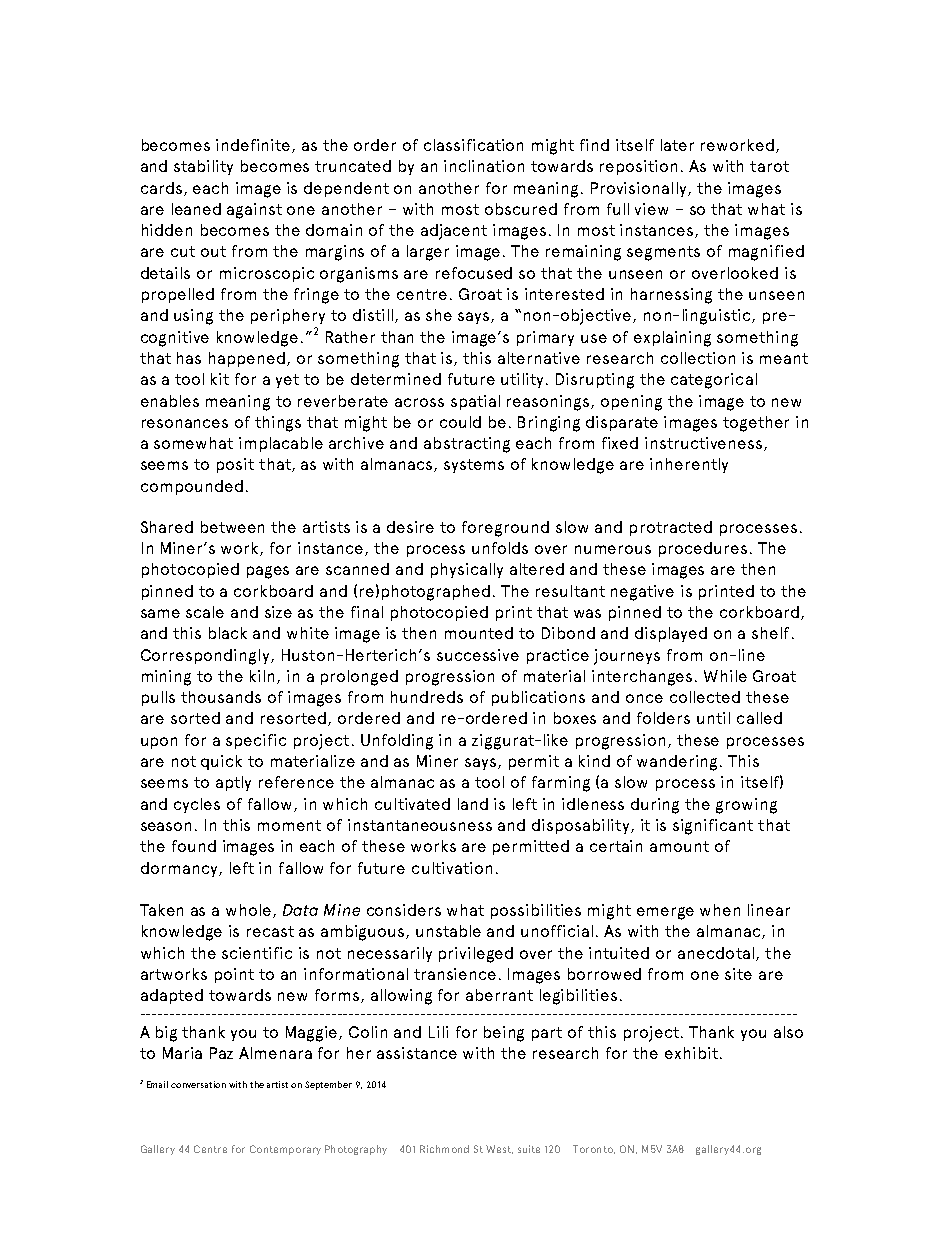  Describe the element at coordinates (198, 1084) in the screenshot. I see `conversation` at that location.
